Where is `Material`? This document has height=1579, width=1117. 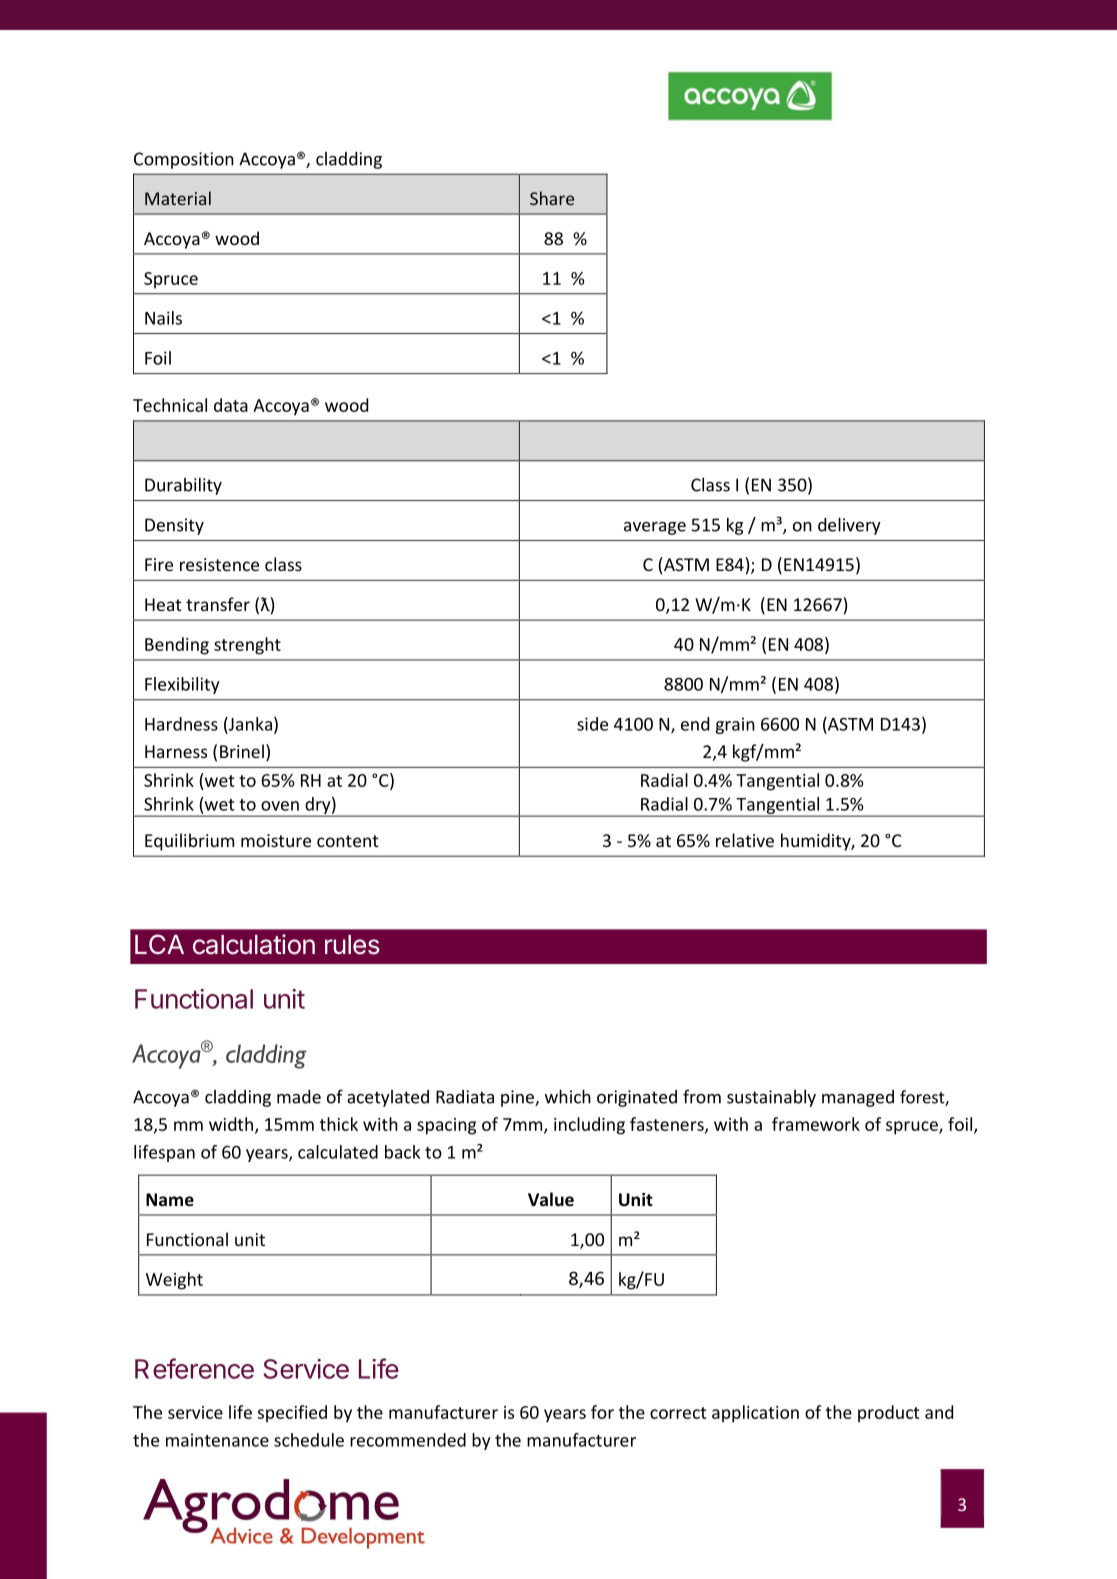 Material is located at coordinates (178, 198).
